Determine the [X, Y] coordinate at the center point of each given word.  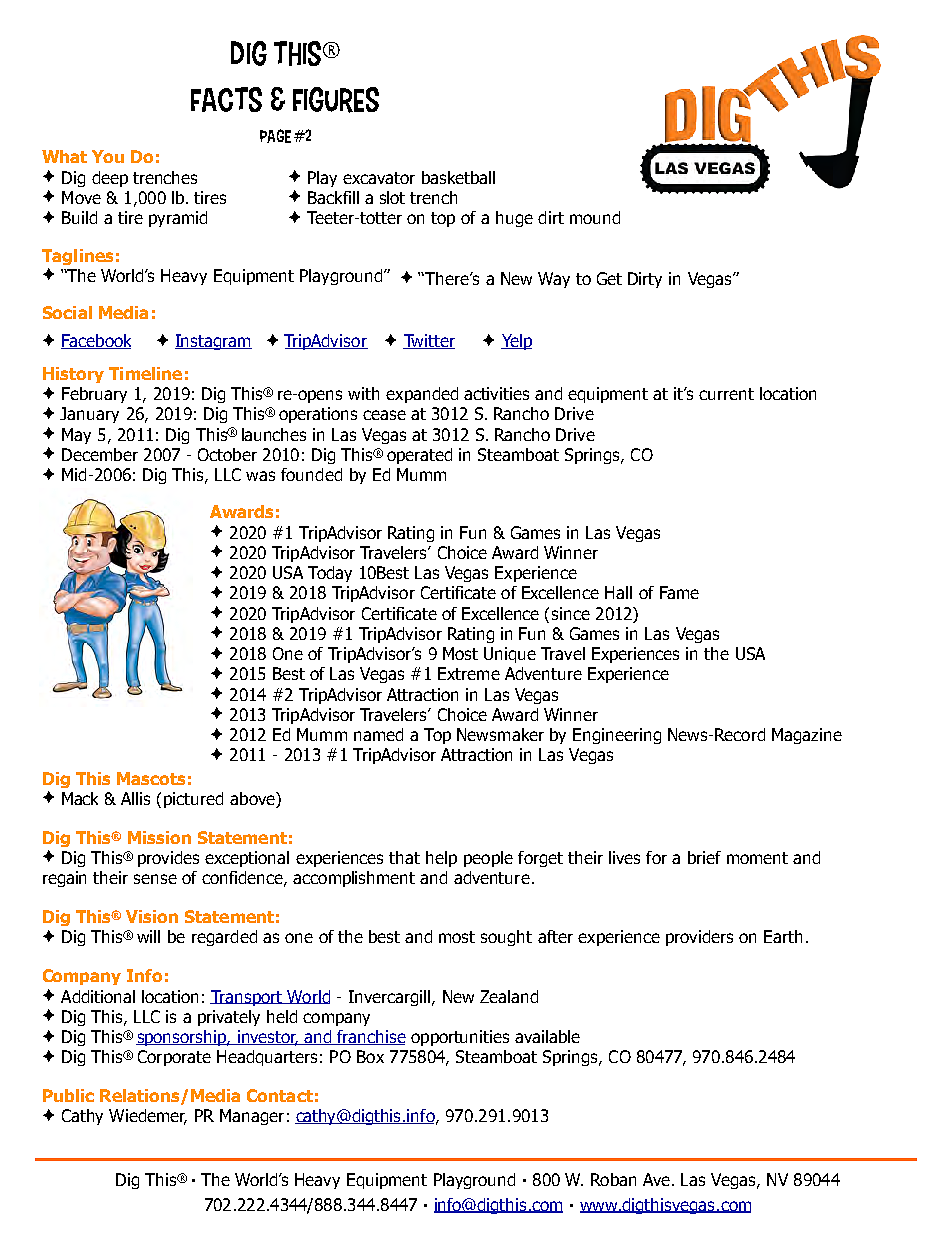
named [378, 734]
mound [595, 217]
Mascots [151, 778]
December [100, 454]
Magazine [807, 736]
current [726, 394]
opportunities [460, 1038]
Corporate [174, 1058]
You [108, 156]
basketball [458, 177]
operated [419, 456]
